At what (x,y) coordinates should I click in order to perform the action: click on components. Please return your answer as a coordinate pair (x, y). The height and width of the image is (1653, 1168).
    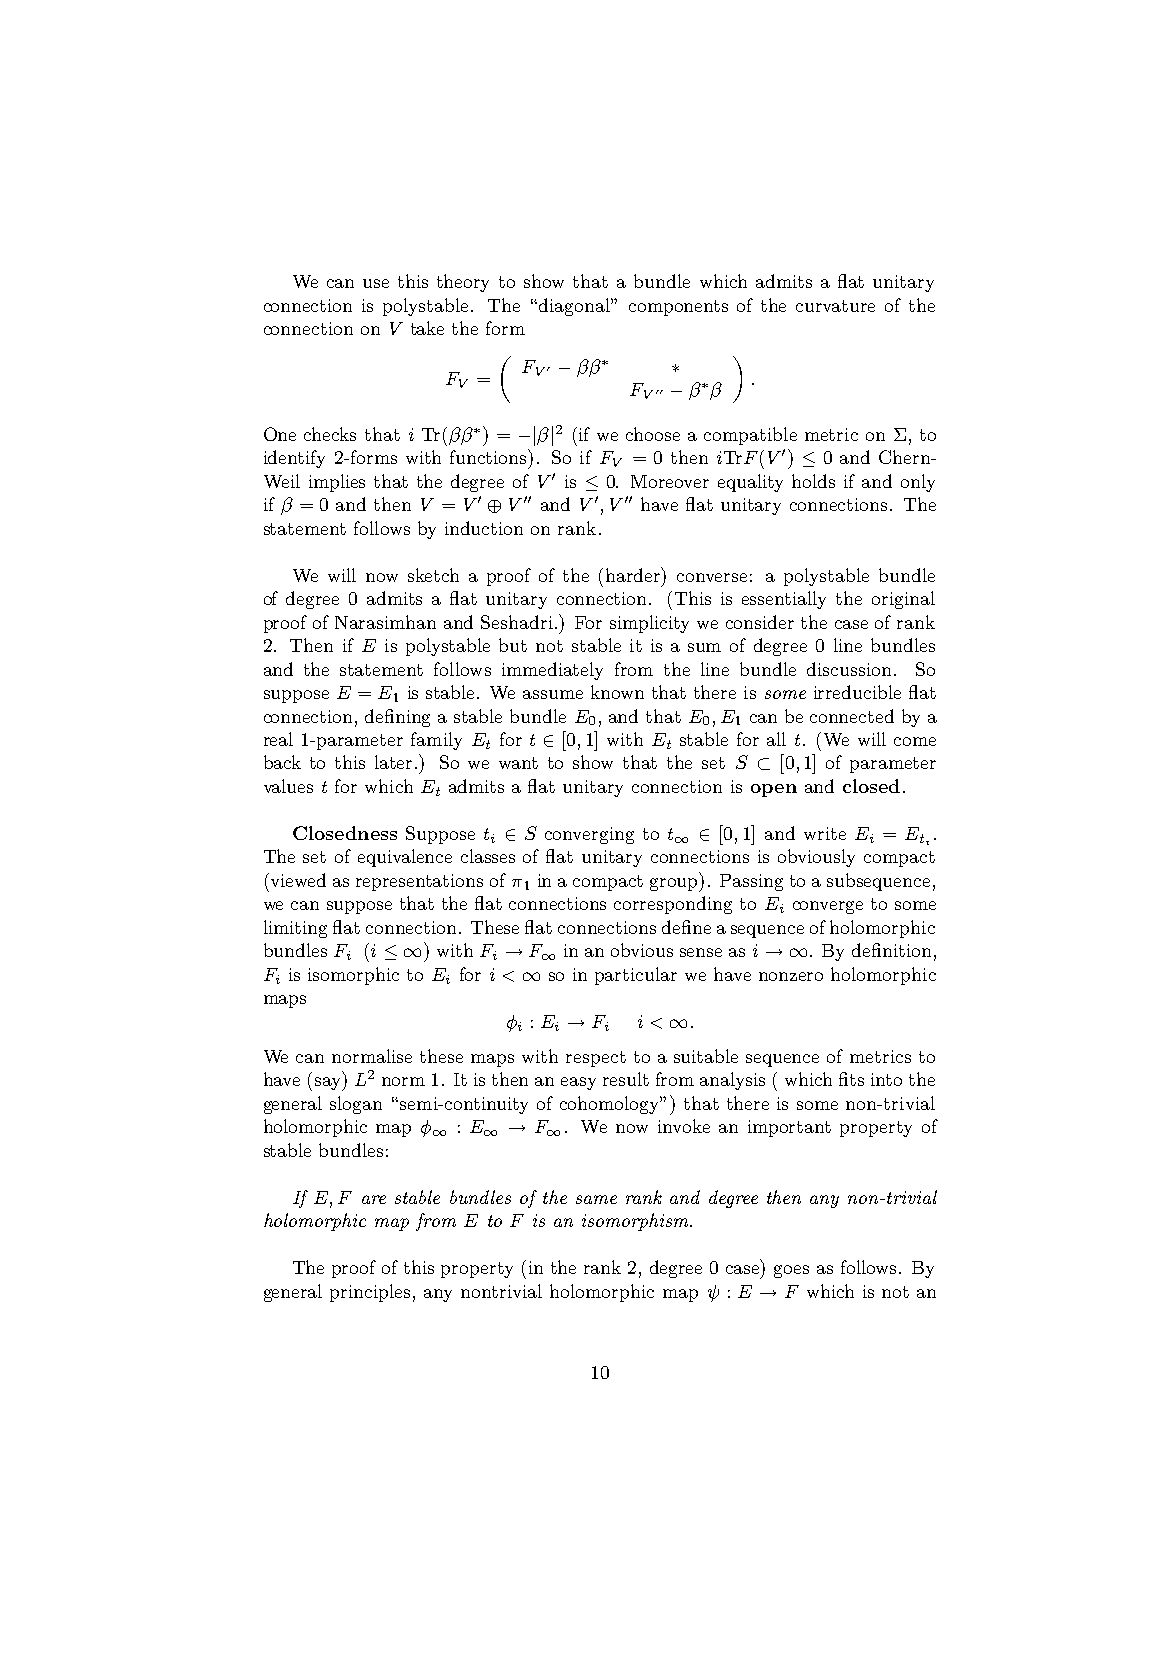
    Looking at the image, I should click on (678, 308).
